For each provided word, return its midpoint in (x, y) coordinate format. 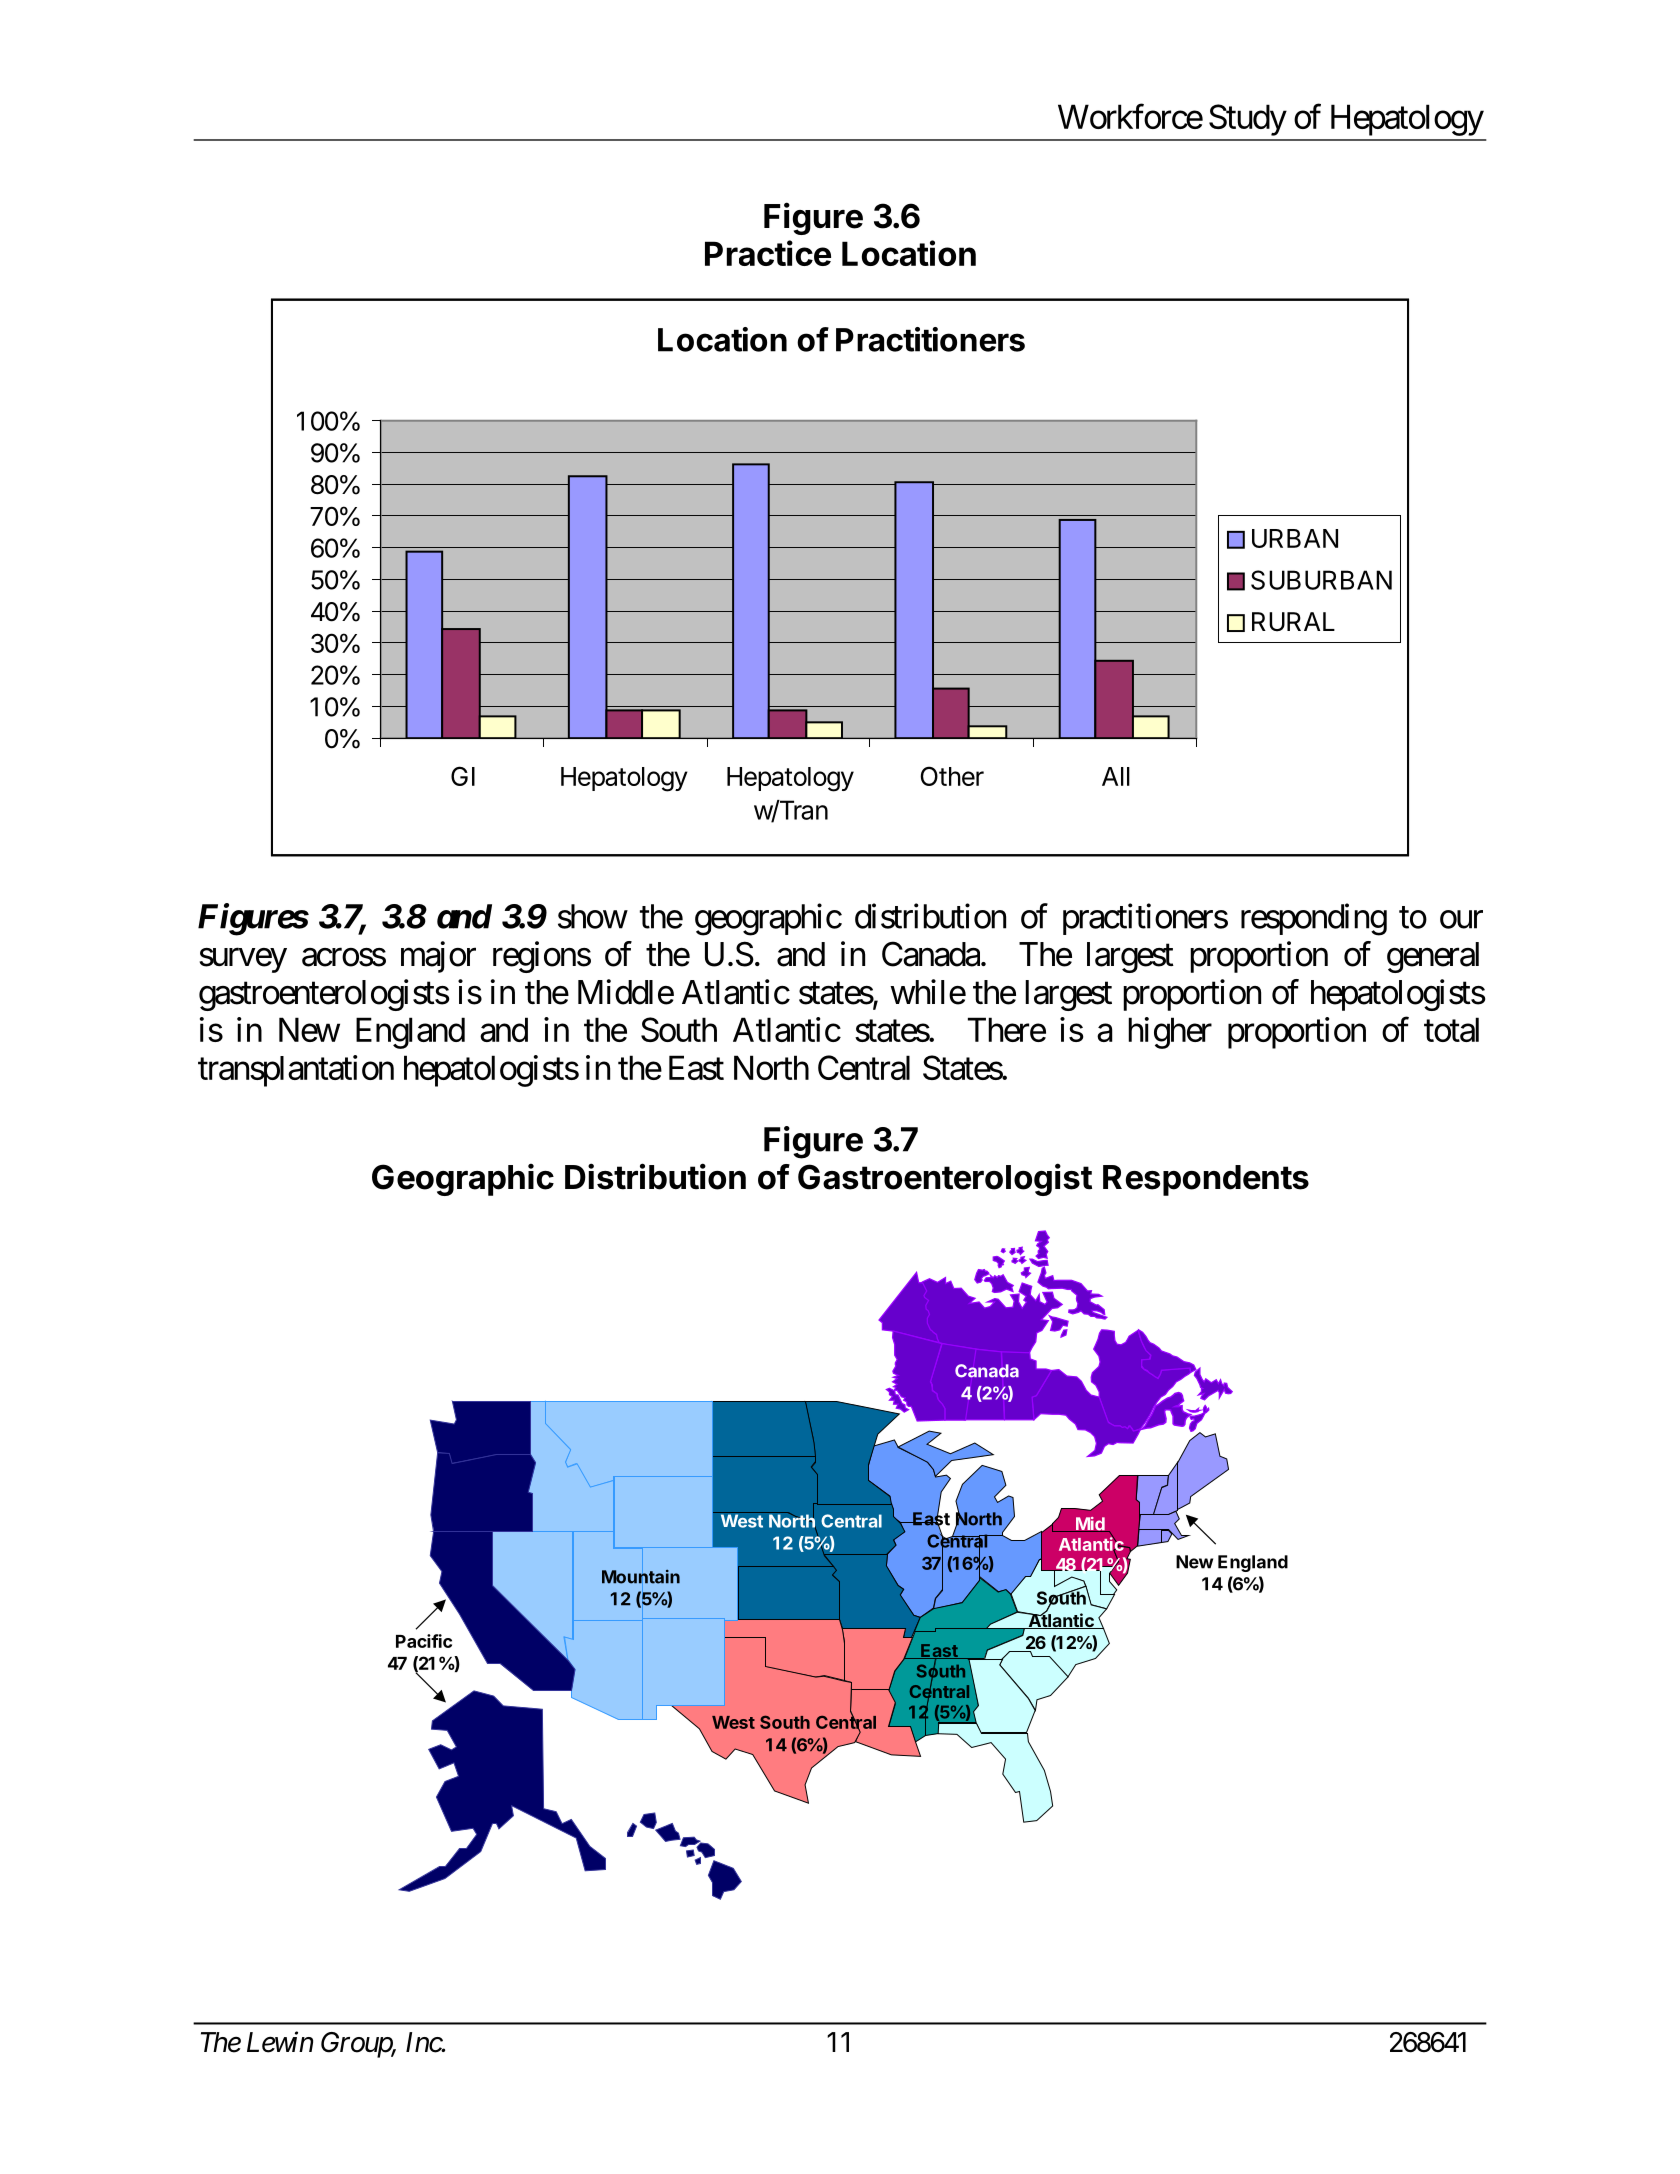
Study (1248, 120)
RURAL (1293, 622)
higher (1170, 1033)
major (438, 957)
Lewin (280, 2042)
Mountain (641, 1577)
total (1451, 1029)
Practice (768, 253)
